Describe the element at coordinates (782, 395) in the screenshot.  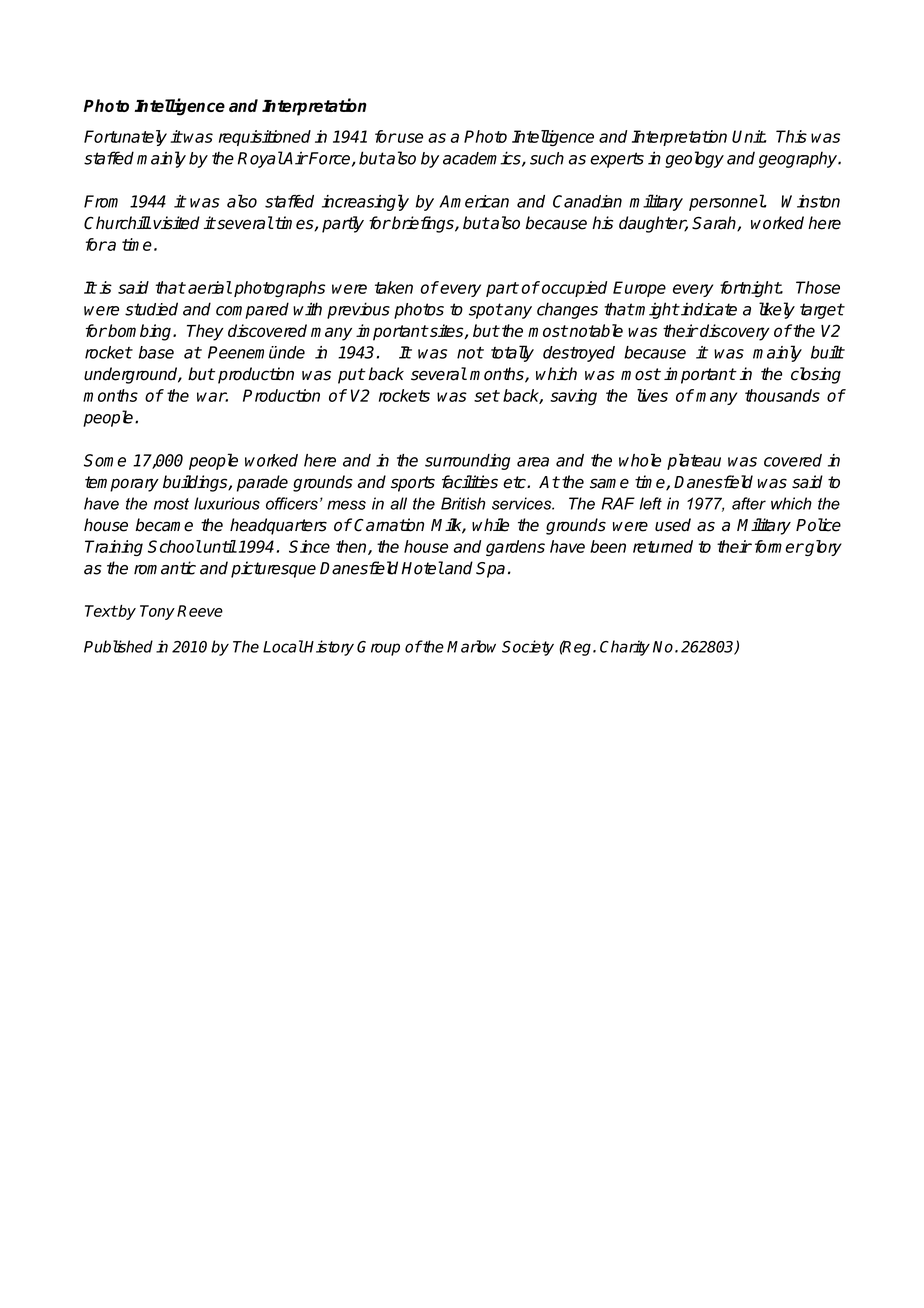
I see `thousands` at that location.
